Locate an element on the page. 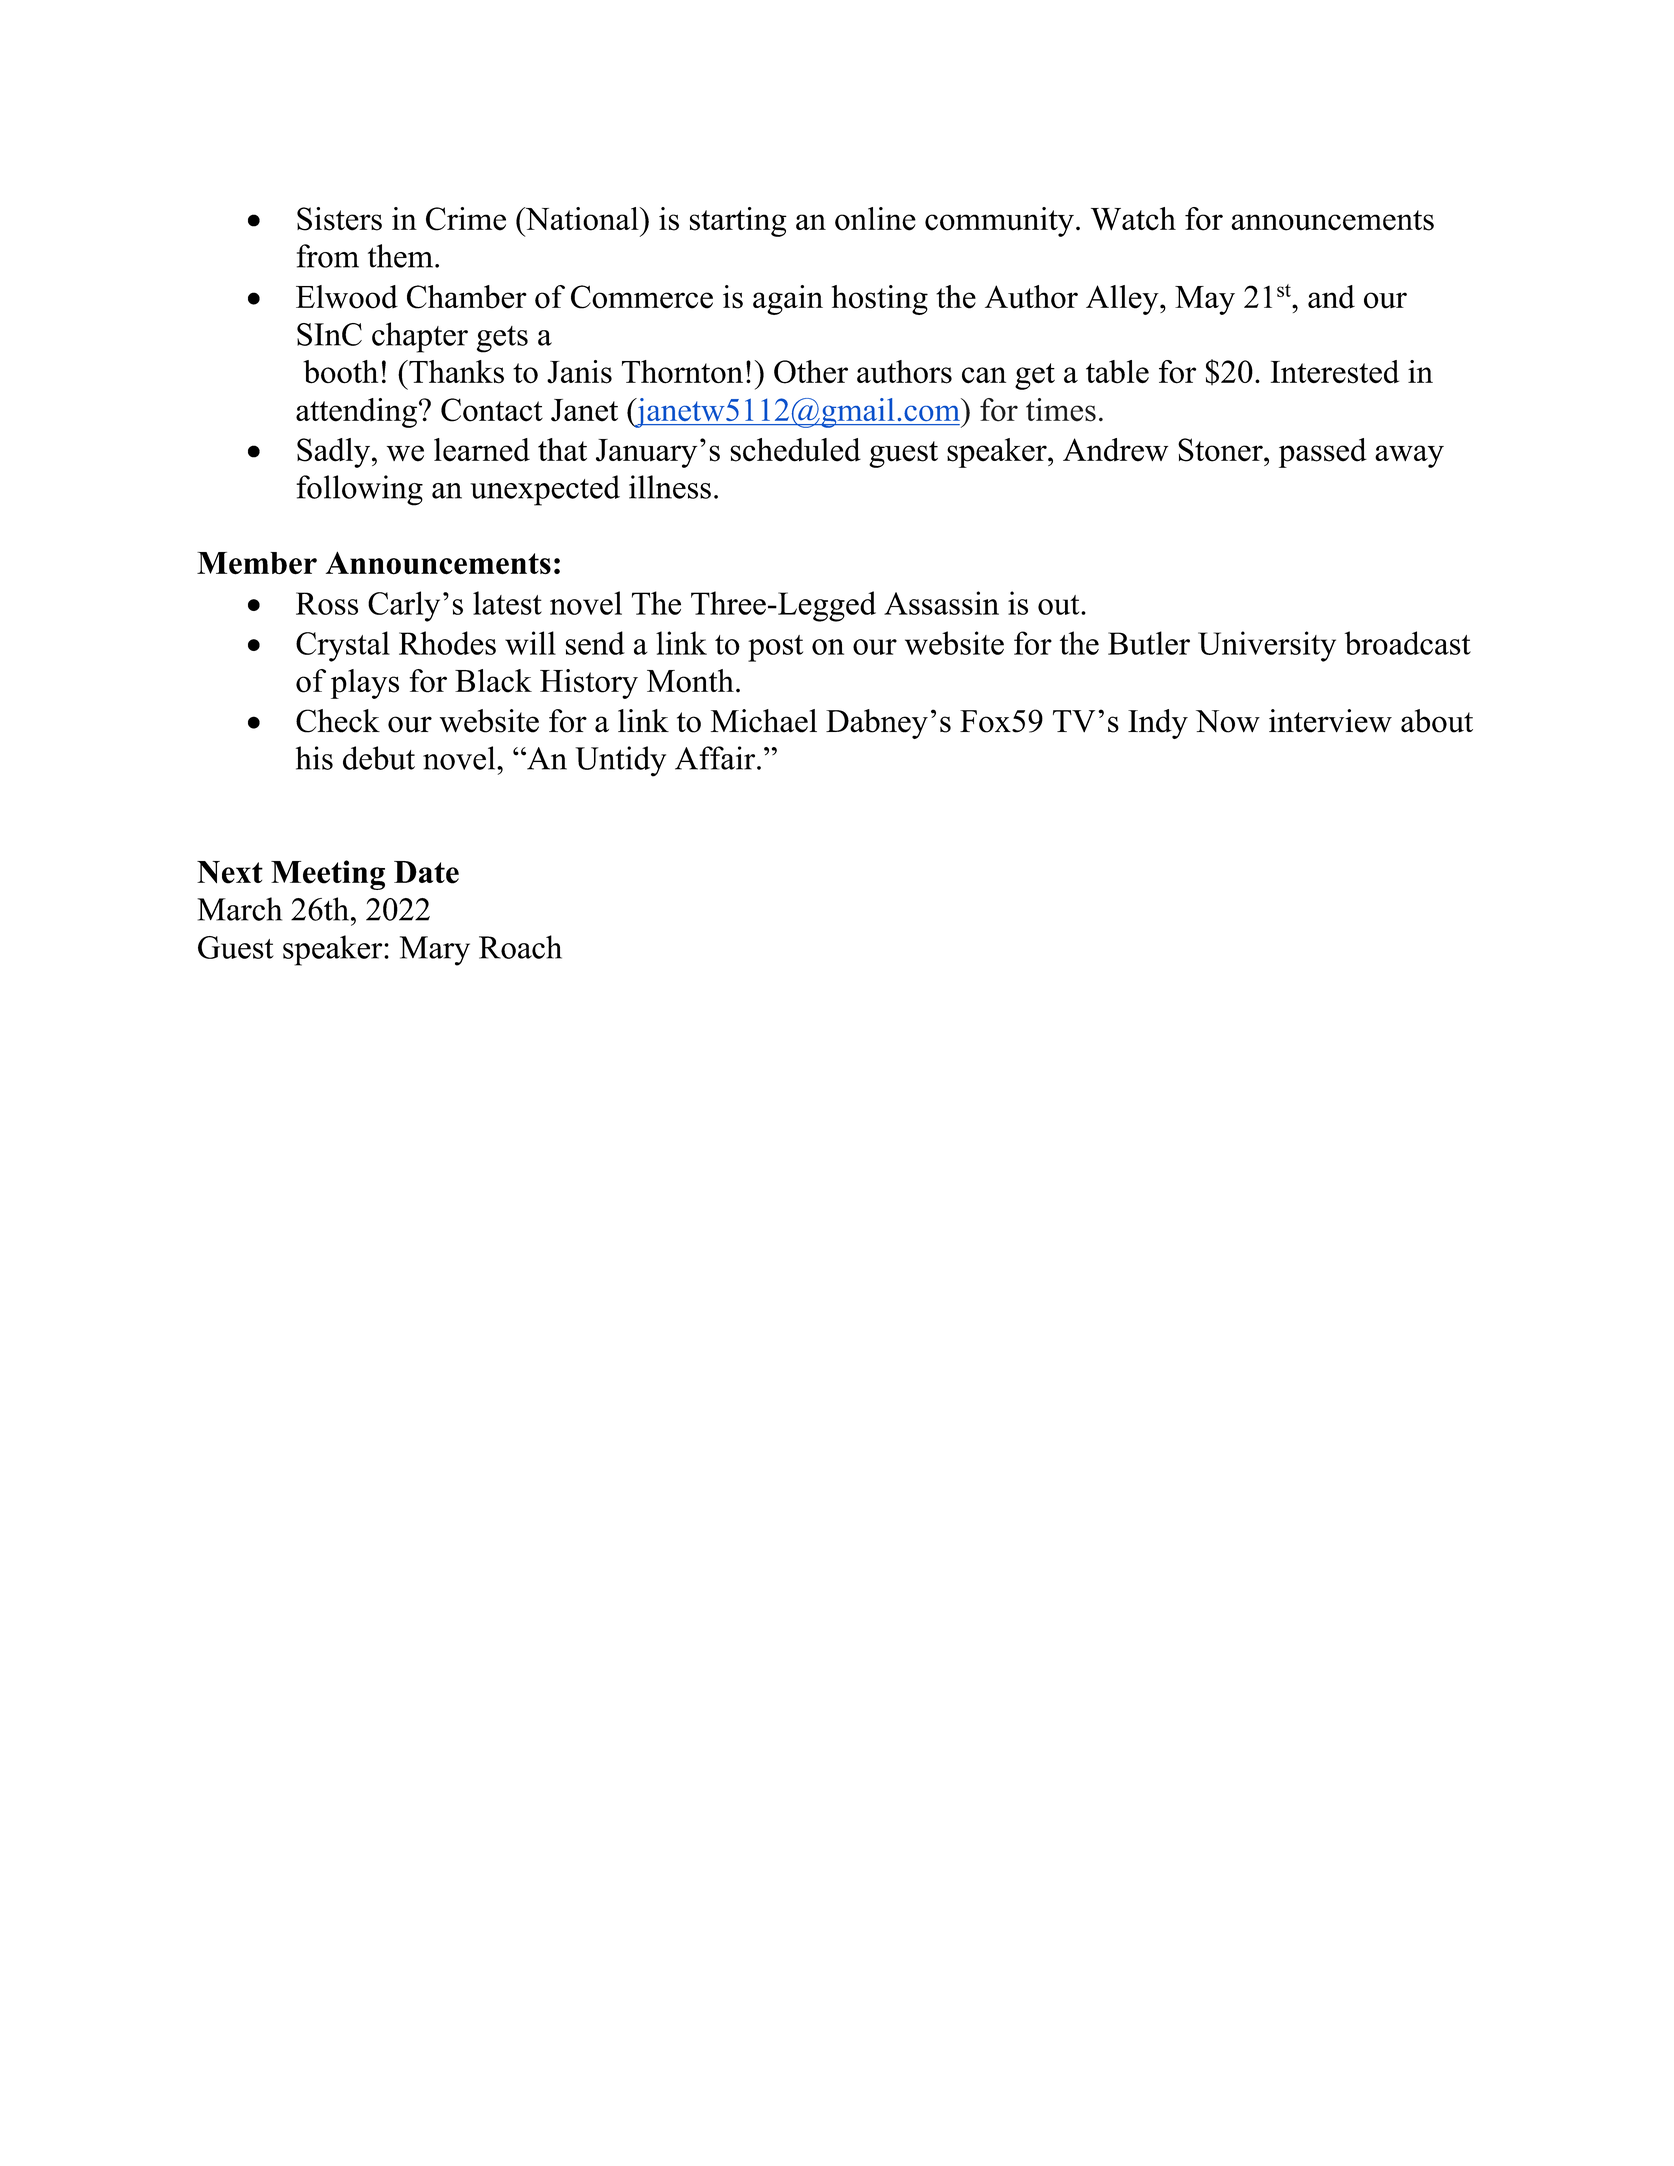 Image resolution: width=1674 pixels, height=2166 pixels. Assassin is located at coordinates (941, 603).
